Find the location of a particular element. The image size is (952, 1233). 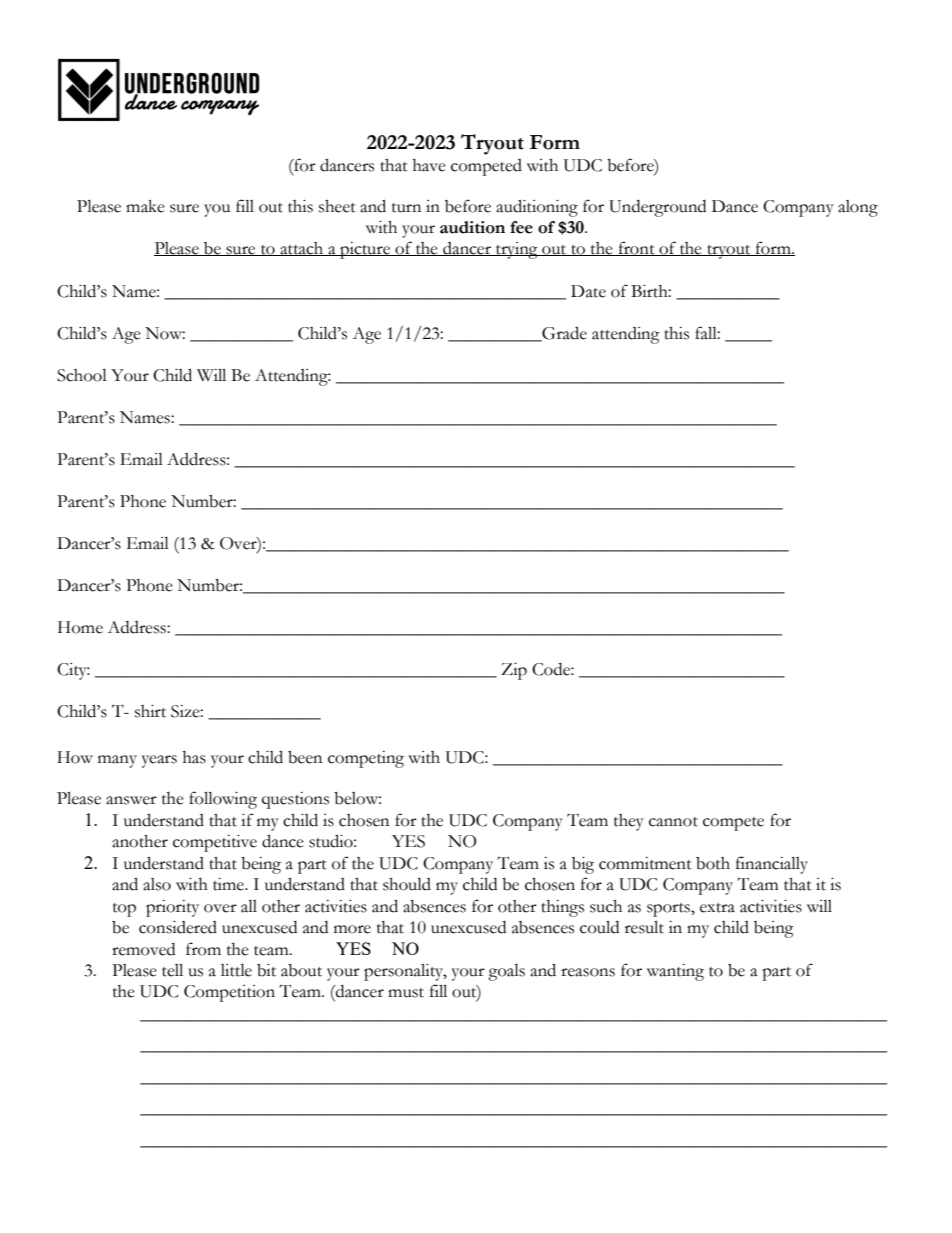

Date is located at coordinates (588, 291).
